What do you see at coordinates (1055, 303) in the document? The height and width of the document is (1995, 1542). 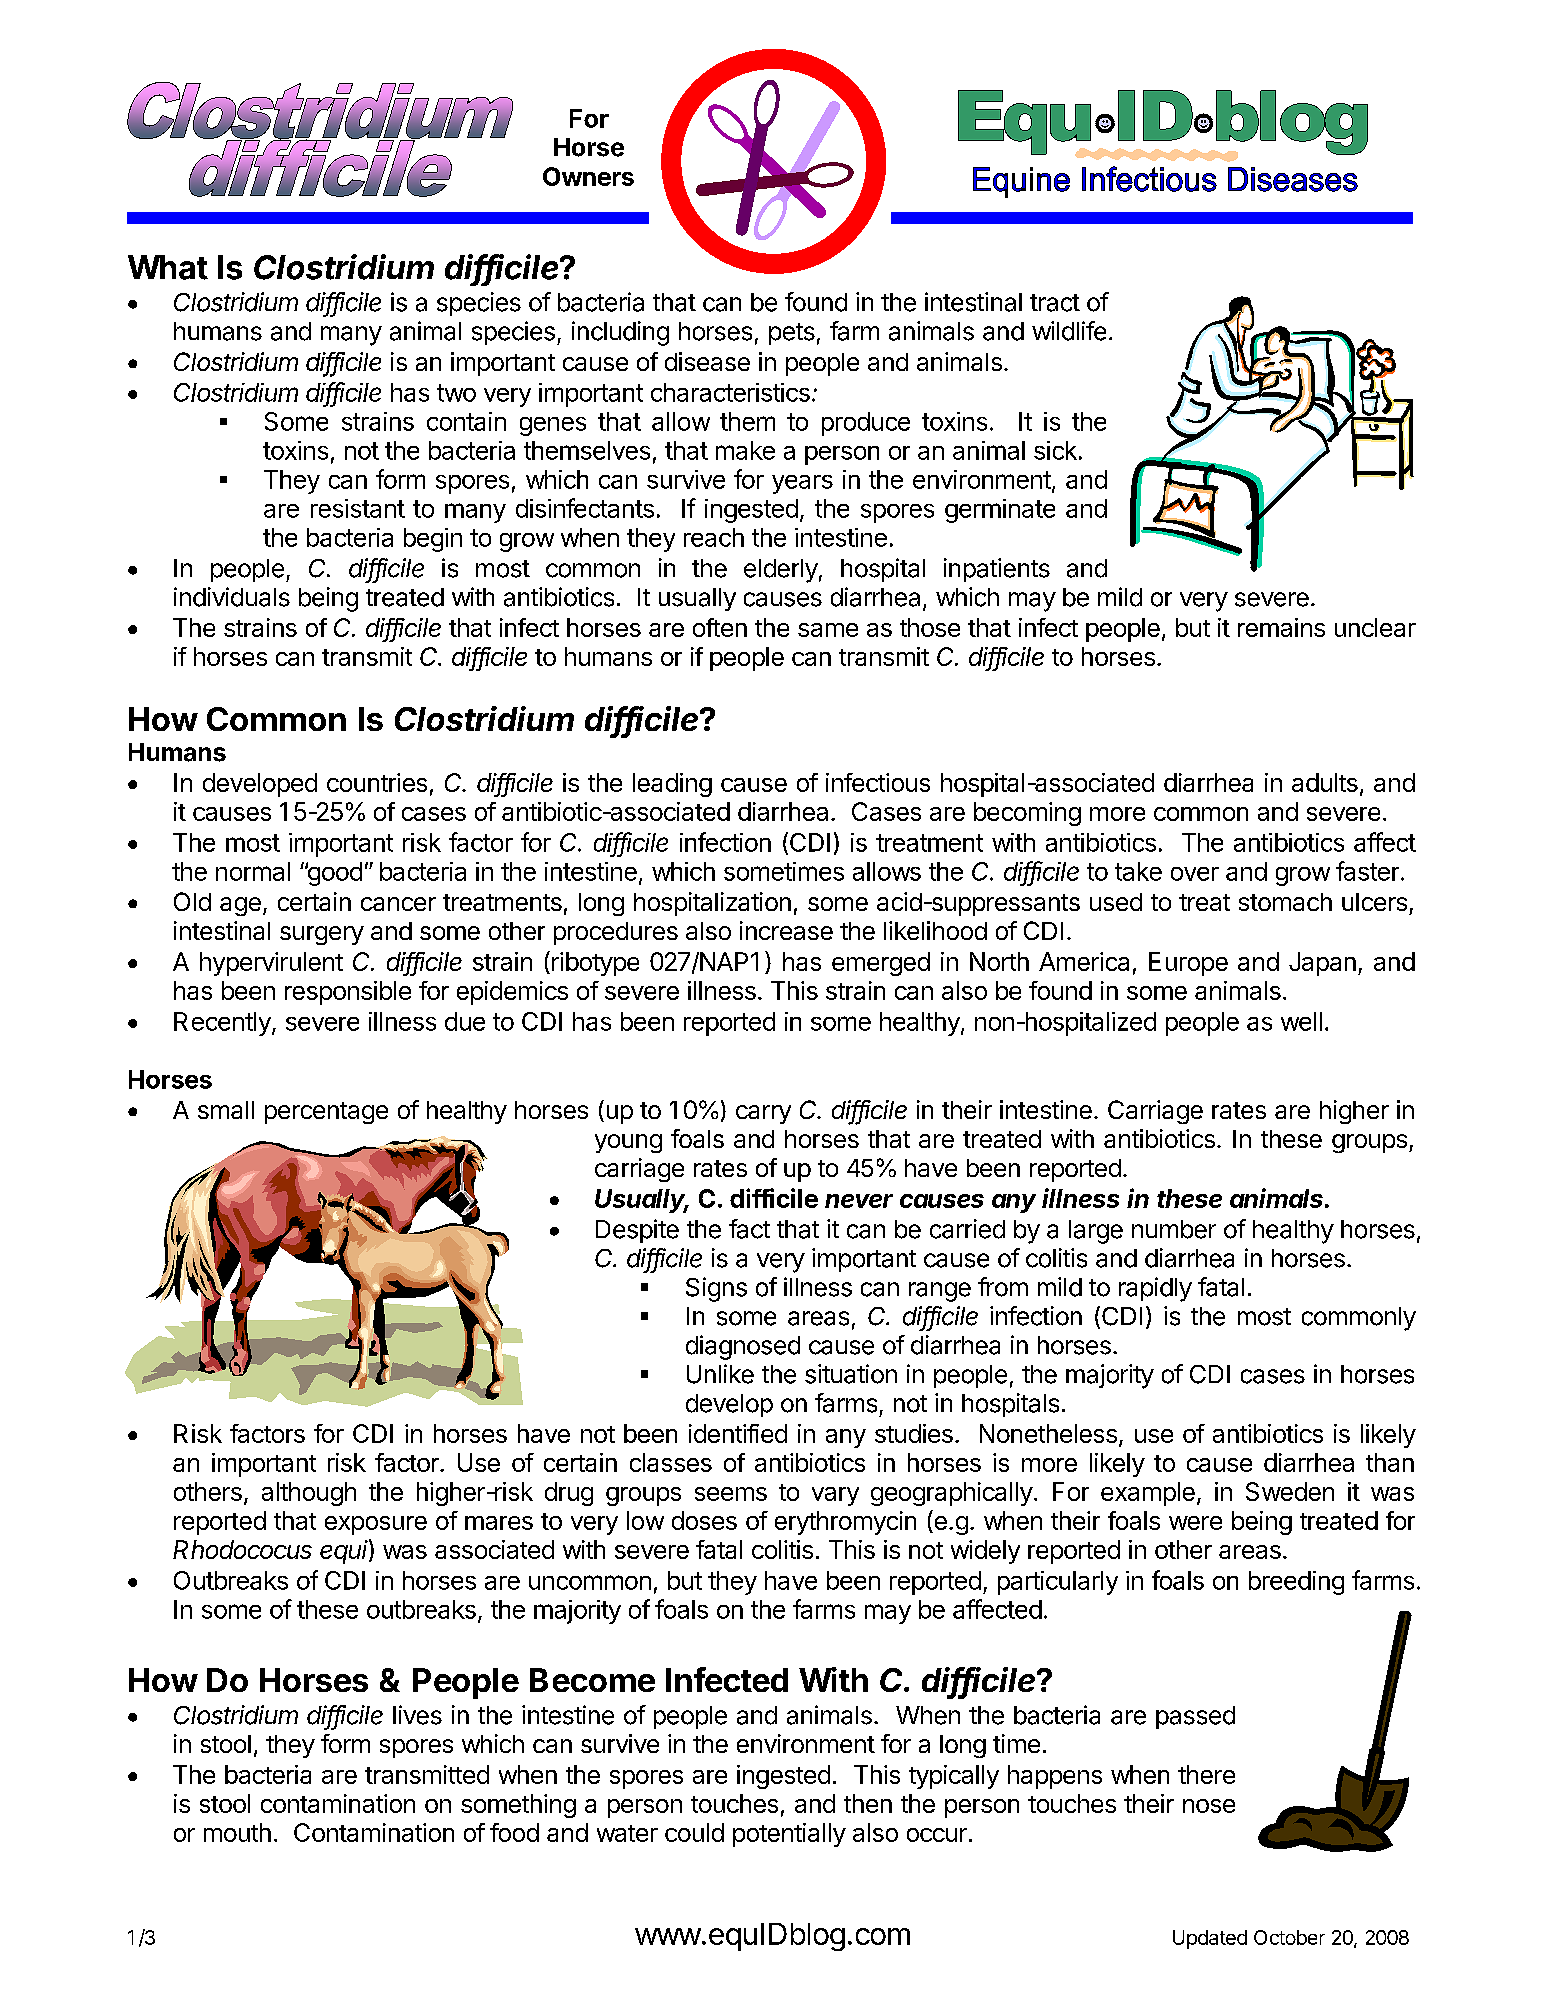 I see `tract` at bounding box center [1055, 303].
